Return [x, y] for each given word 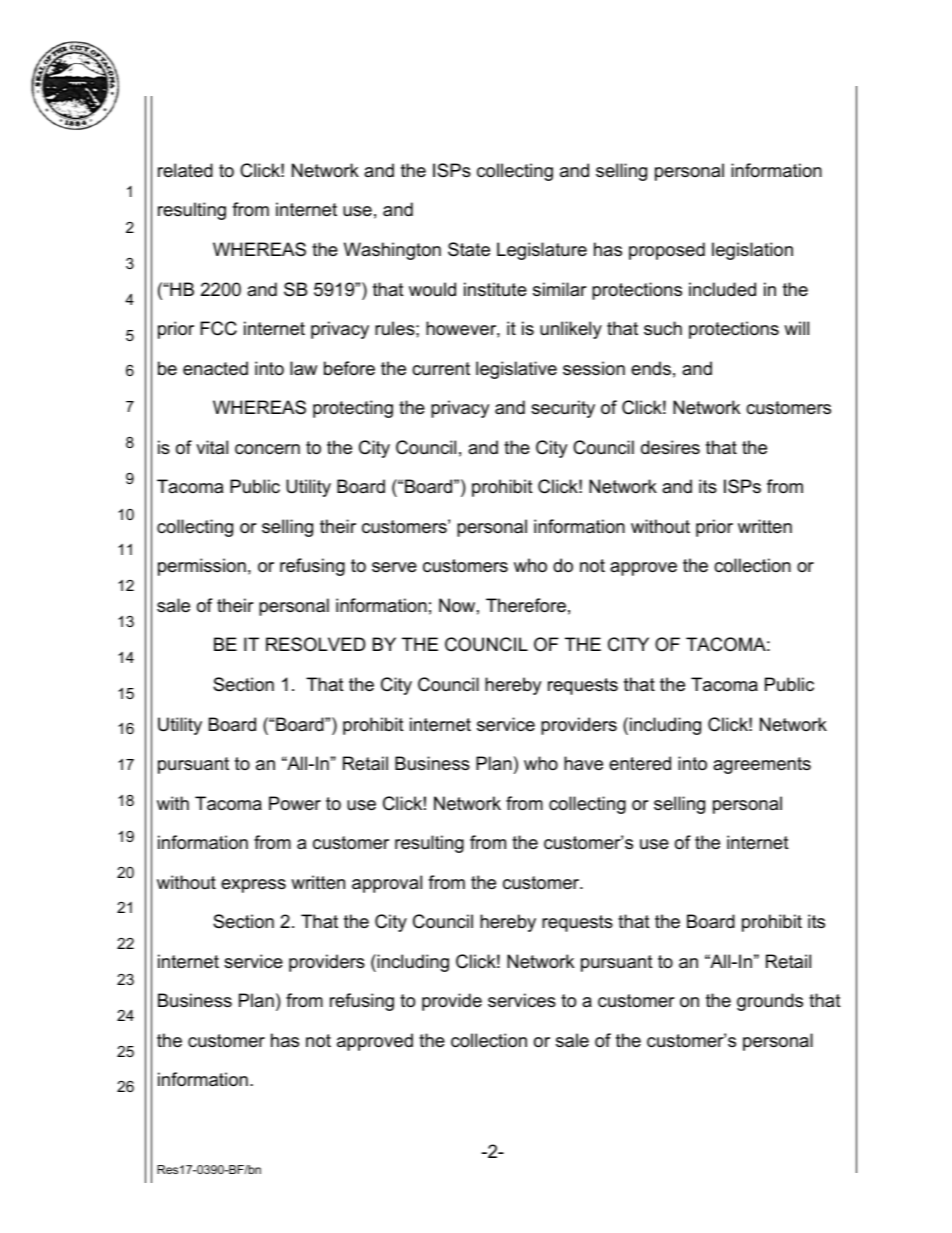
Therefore [526, 605]
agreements [762, 765]
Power [295, 803]
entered [640, 763]
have [583, 763]
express [253, 886]
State [469, 249]
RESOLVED [315, 644]
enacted [215, 368]
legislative [516, 370]
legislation [752, 251]
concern [267, 449]
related [185, 170]
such [663, 328]
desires [670, 447]
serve [394, 567]
